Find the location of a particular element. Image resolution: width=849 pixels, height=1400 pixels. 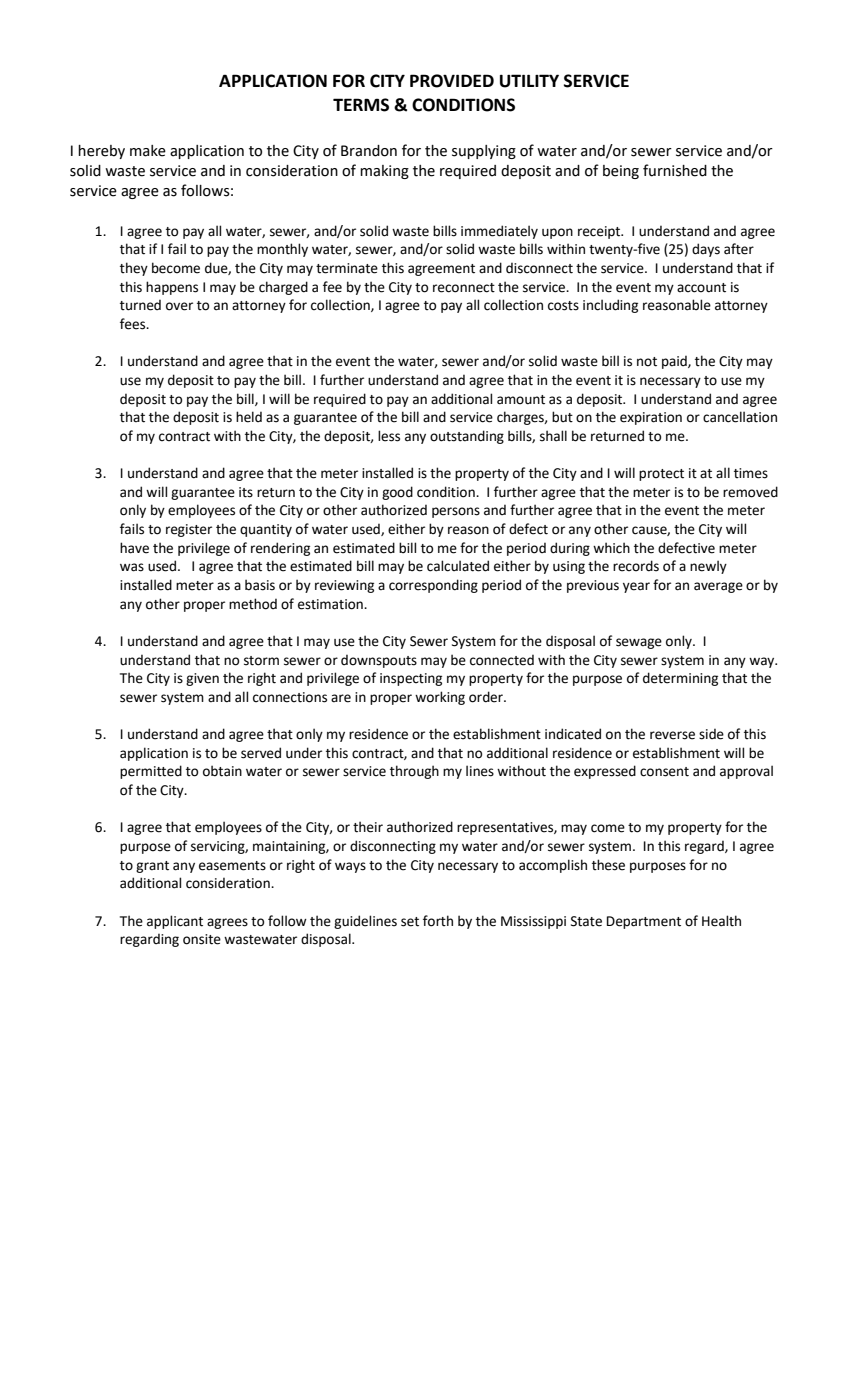

make is located at coordinates (148, 151).
